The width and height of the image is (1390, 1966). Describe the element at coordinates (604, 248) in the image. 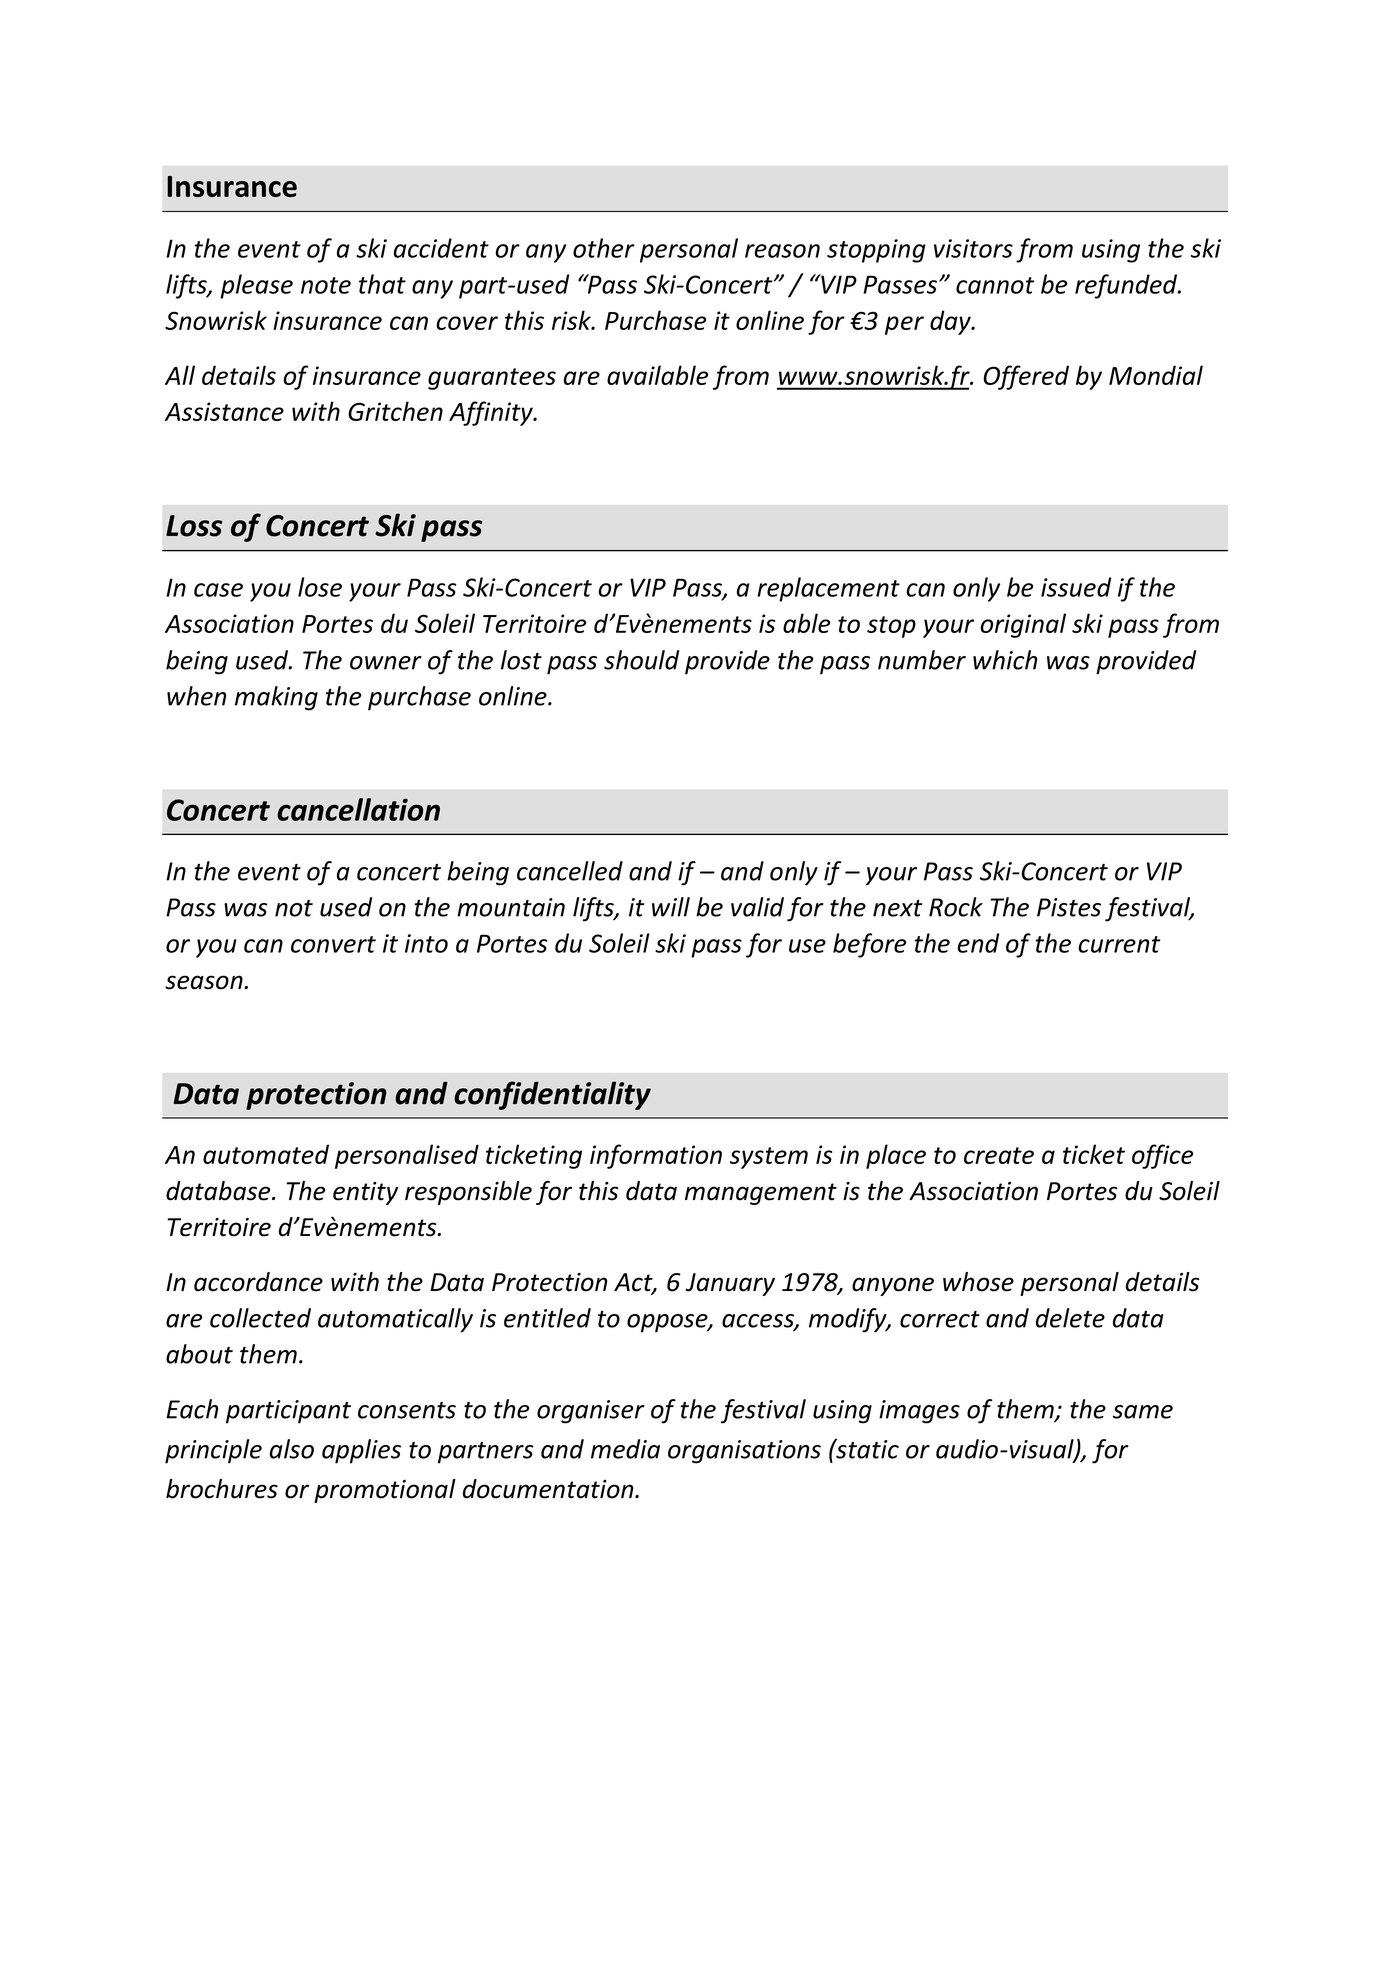

I see `other` at that location.
